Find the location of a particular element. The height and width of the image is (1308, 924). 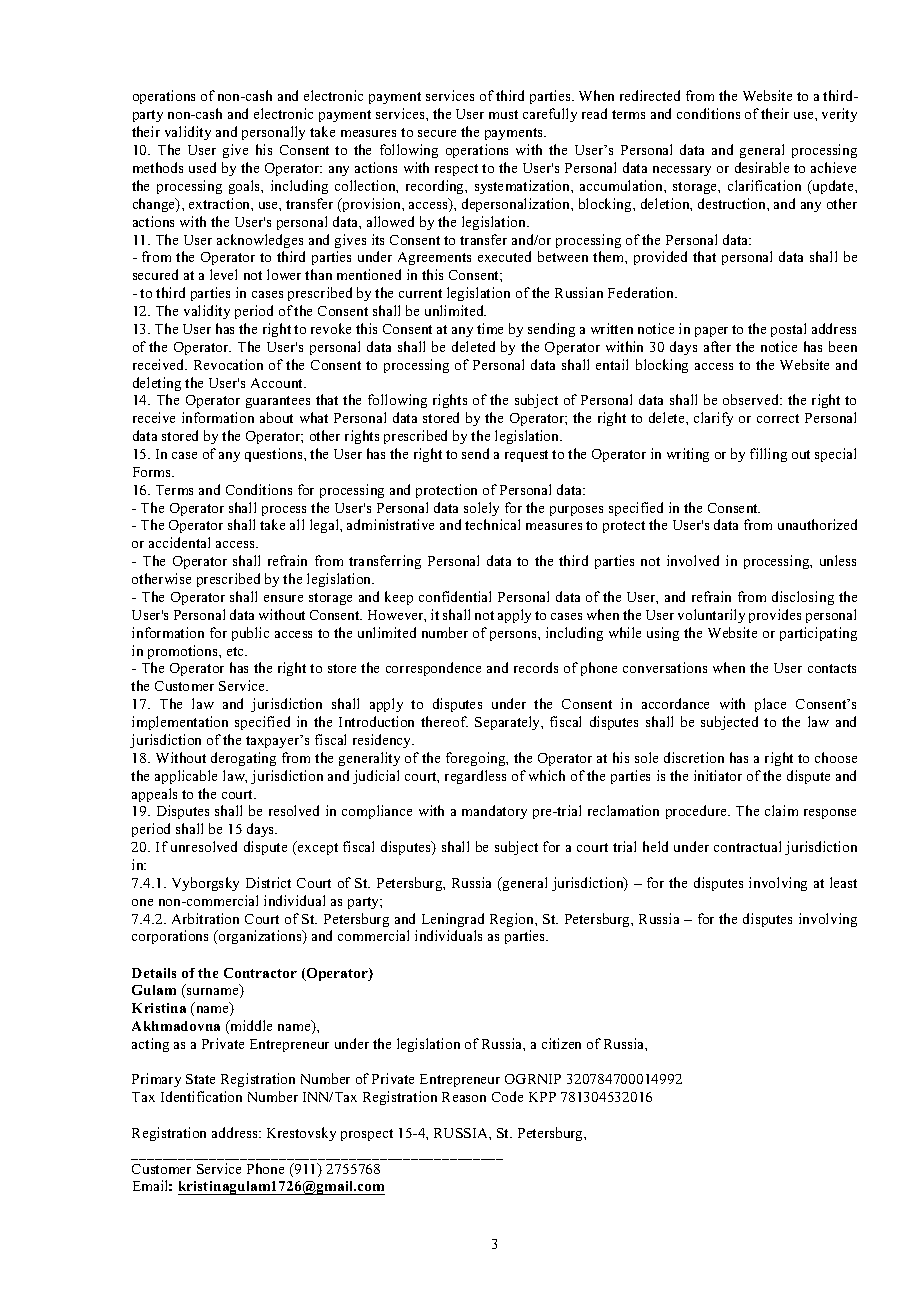

Code is located at coordinates (507, 1096).
